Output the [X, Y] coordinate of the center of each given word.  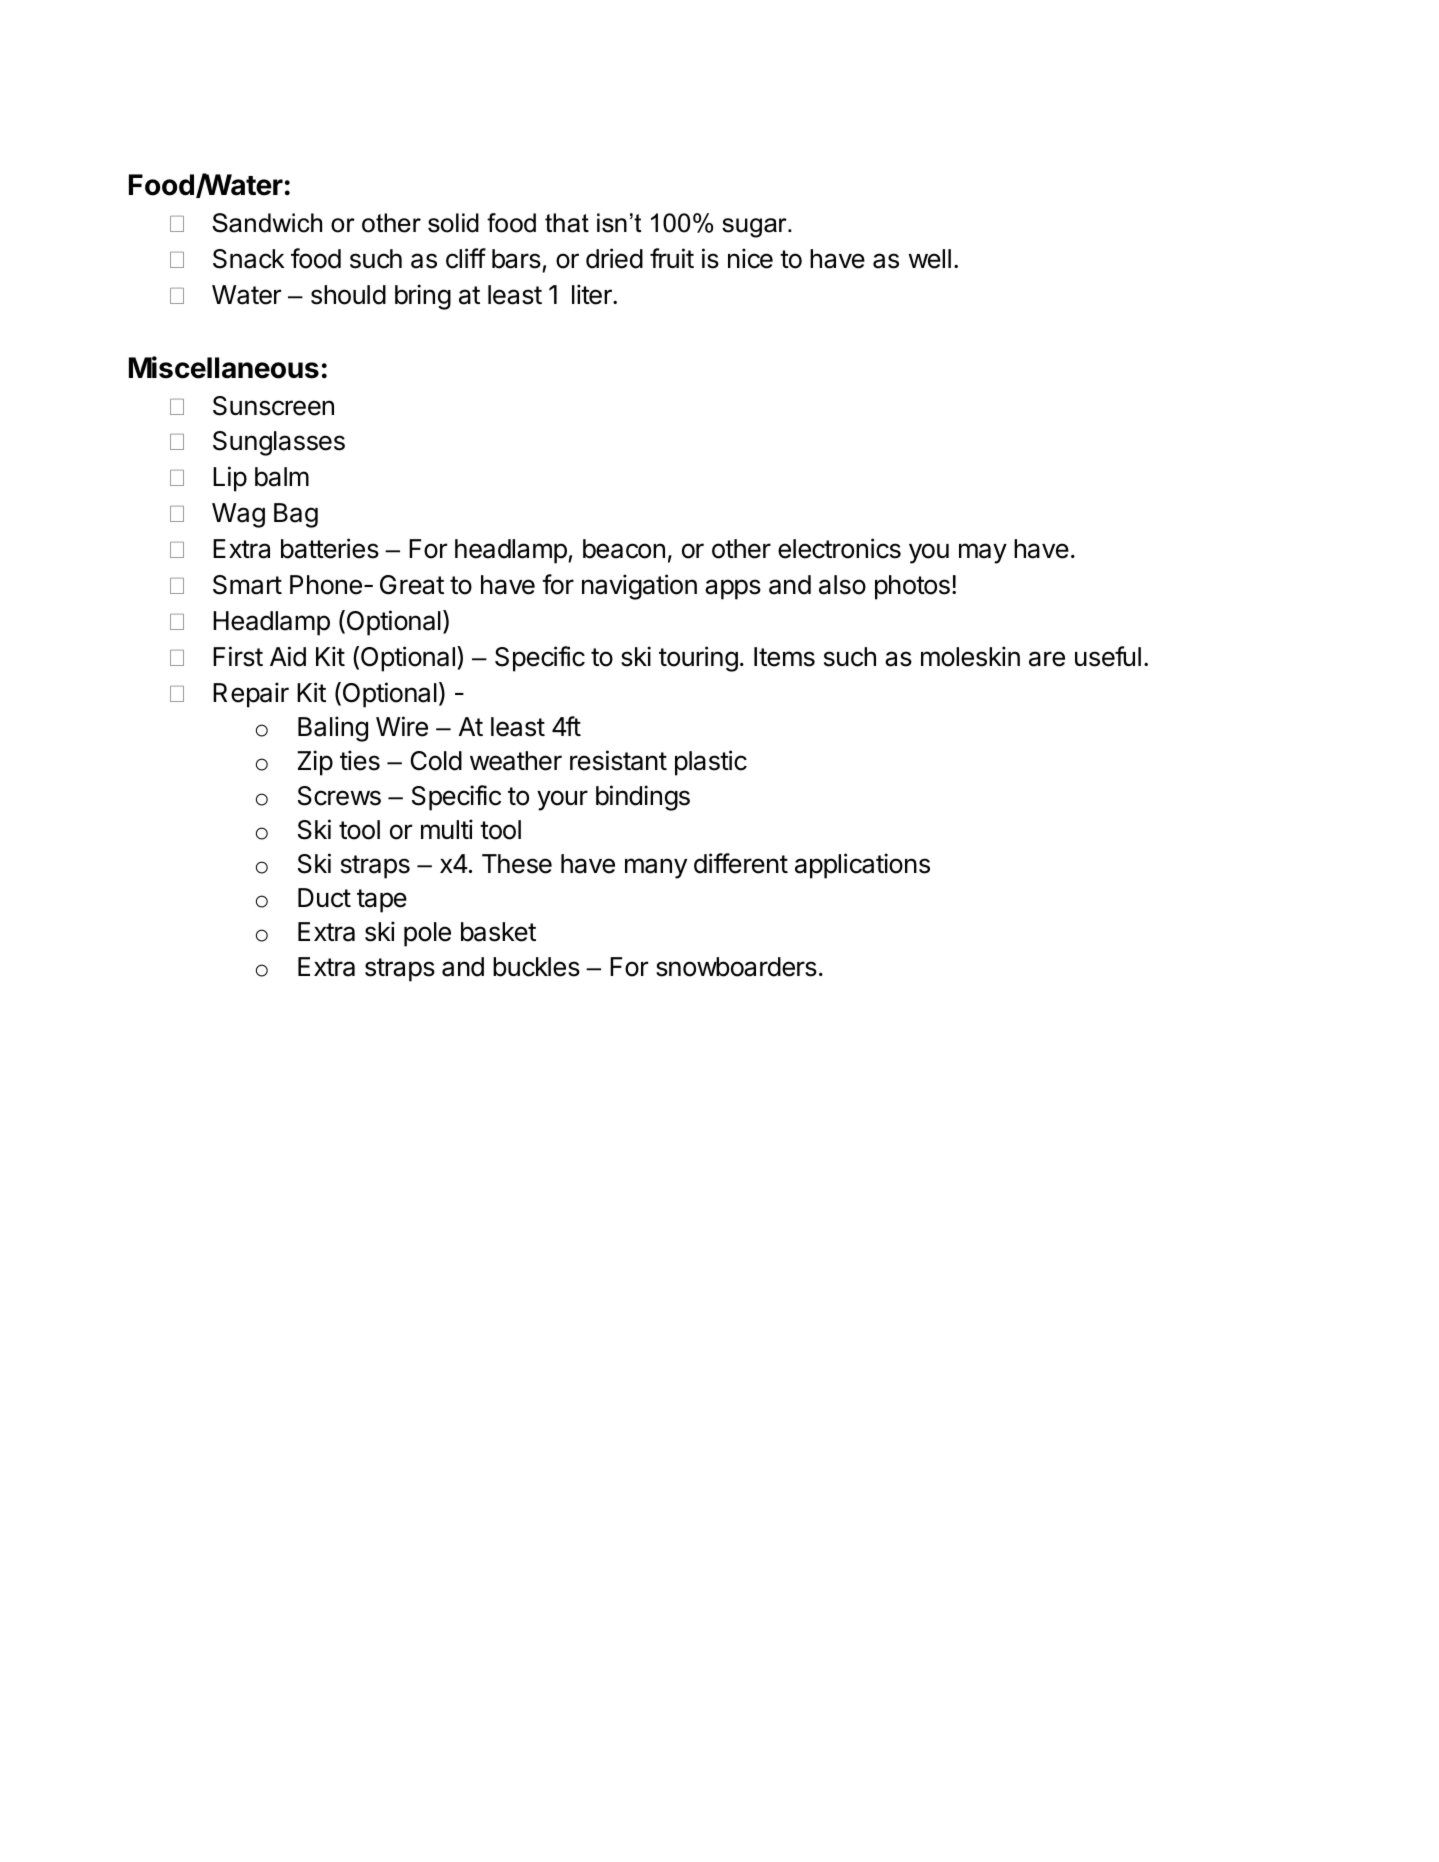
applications [862, 866]
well [930, 259]
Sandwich [267, 223]
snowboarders [736, 967]
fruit [672, 258]
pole [427, 934]
